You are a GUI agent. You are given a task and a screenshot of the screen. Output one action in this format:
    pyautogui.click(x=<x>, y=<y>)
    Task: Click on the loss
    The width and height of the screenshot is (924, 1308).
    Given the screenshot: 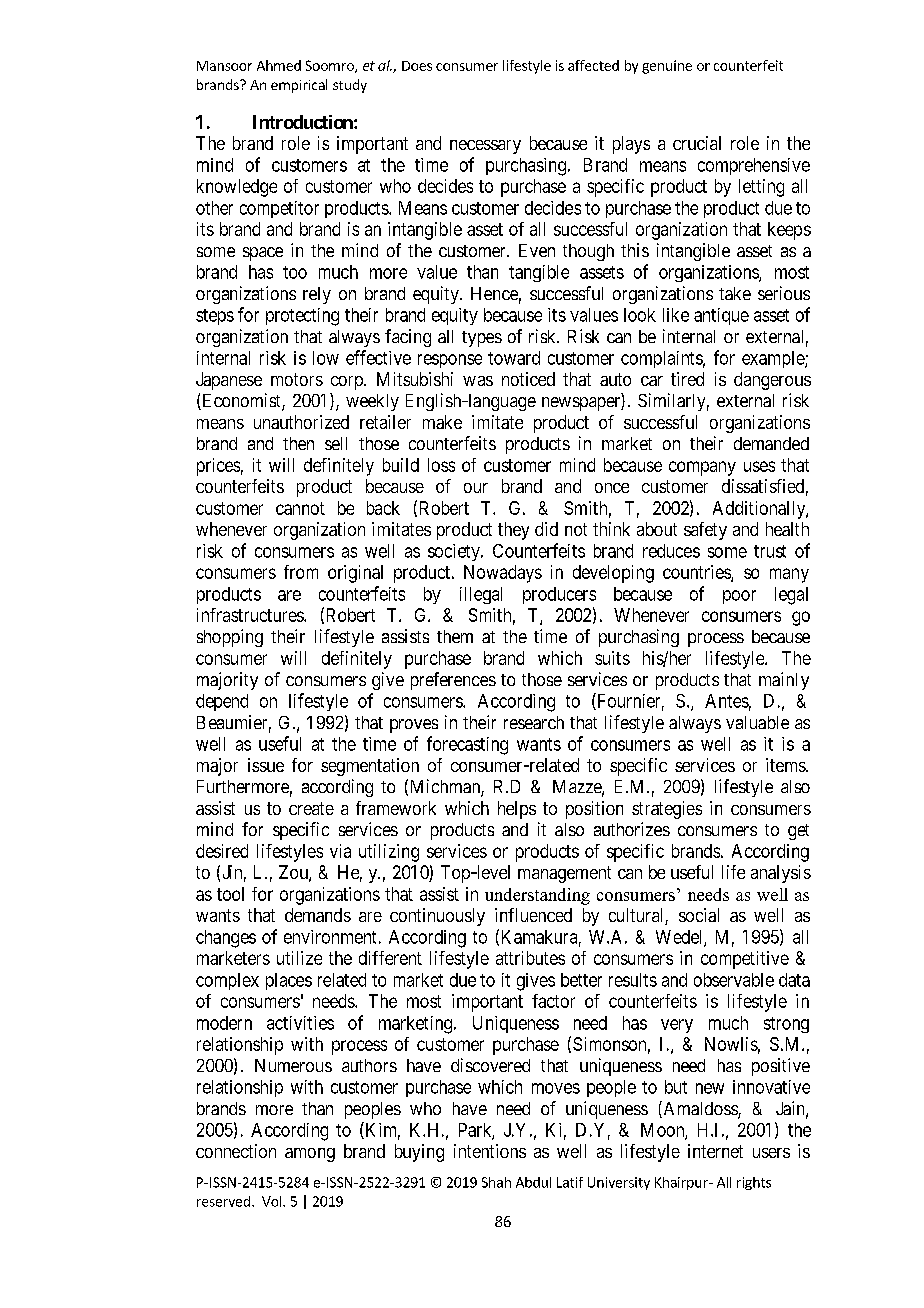 What is the action you would take?
    pyautogui.click(x=441, y=465)
